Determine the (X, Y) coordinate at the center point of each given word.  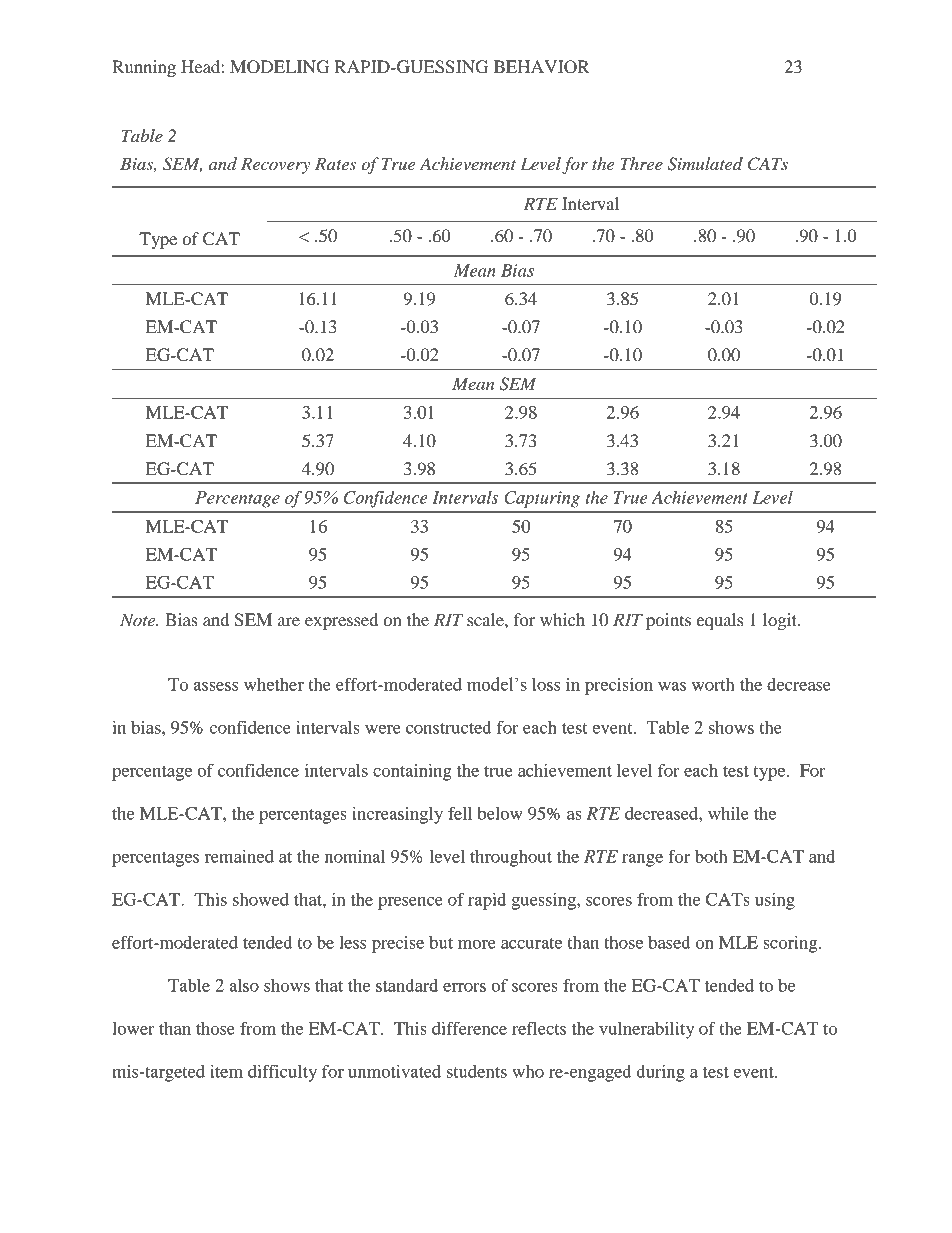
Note (139, 619)
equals (720, 621)
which (562, 619)
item (226, 1071)
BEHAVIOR (542, 67)
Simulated (705, 164)
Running (144, 68)
